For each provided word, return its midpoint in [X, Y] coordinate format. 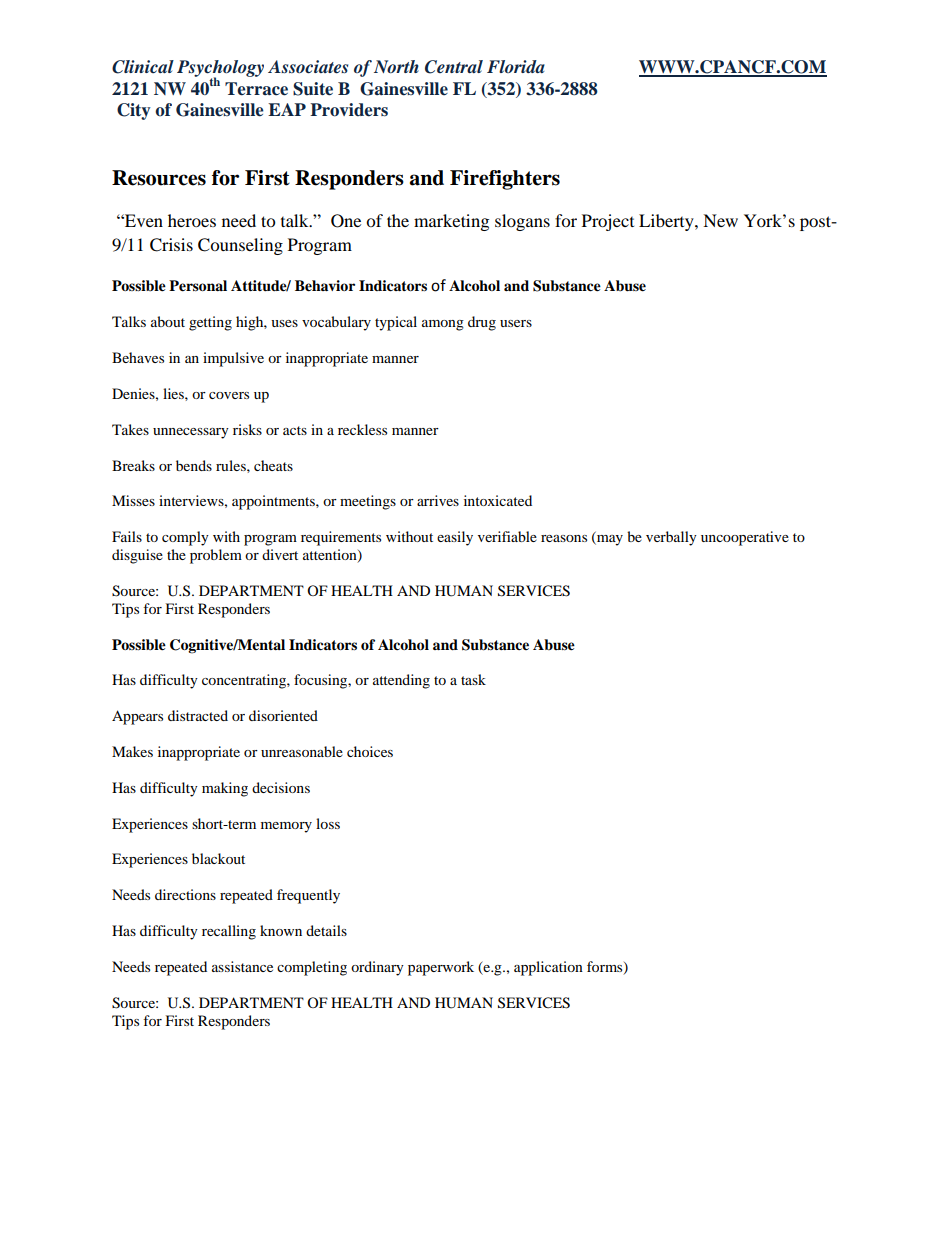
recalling [229, 932]
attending [401, 681]
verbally [671, 538]
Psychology [220, 70]
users [516, 323]
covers [229, 395]
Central [454, 67]
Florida [516, 66]
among [443, 325]
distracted [198, 715]
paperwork [441, 968]
